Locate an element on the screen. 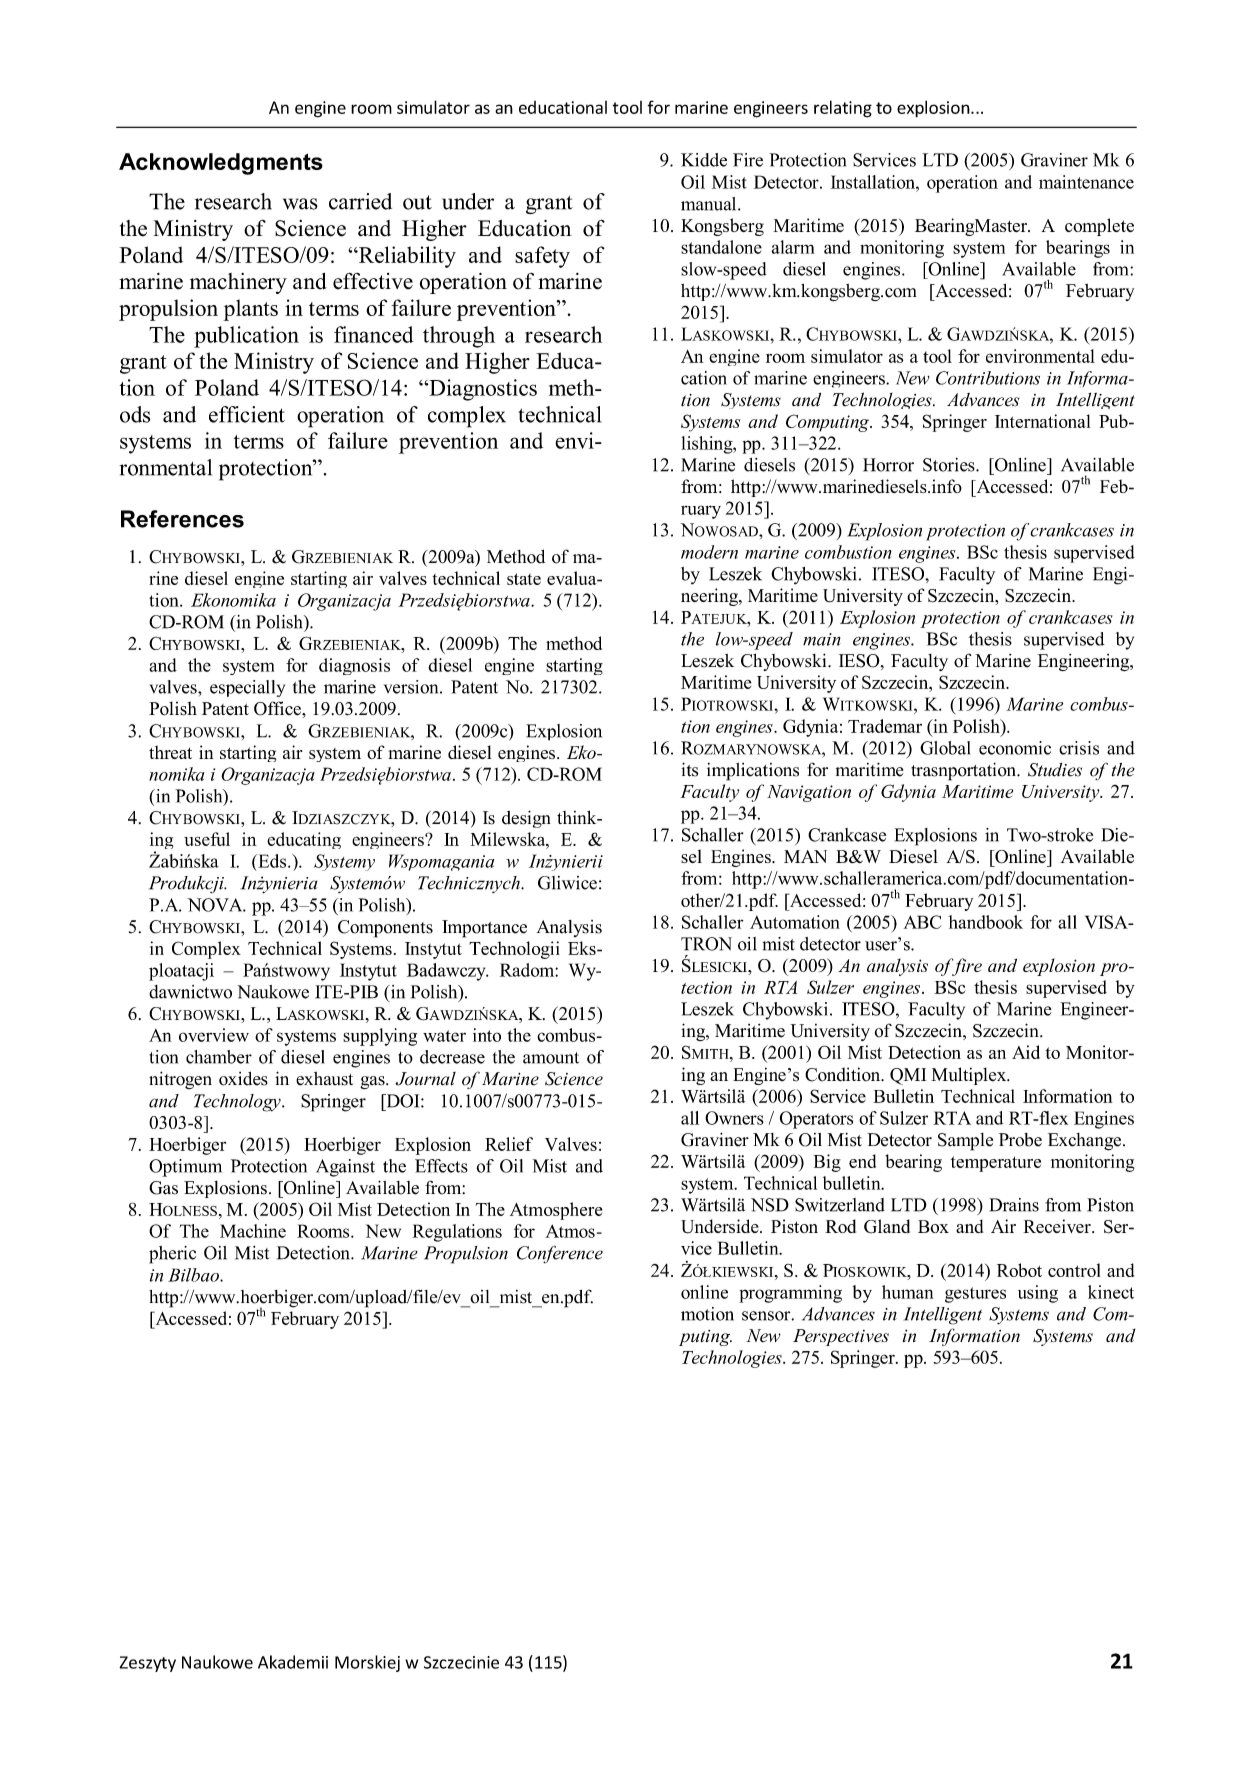 This screenshot has width=1252, height=1771. gestures is located at coordinates (975, 1295).
